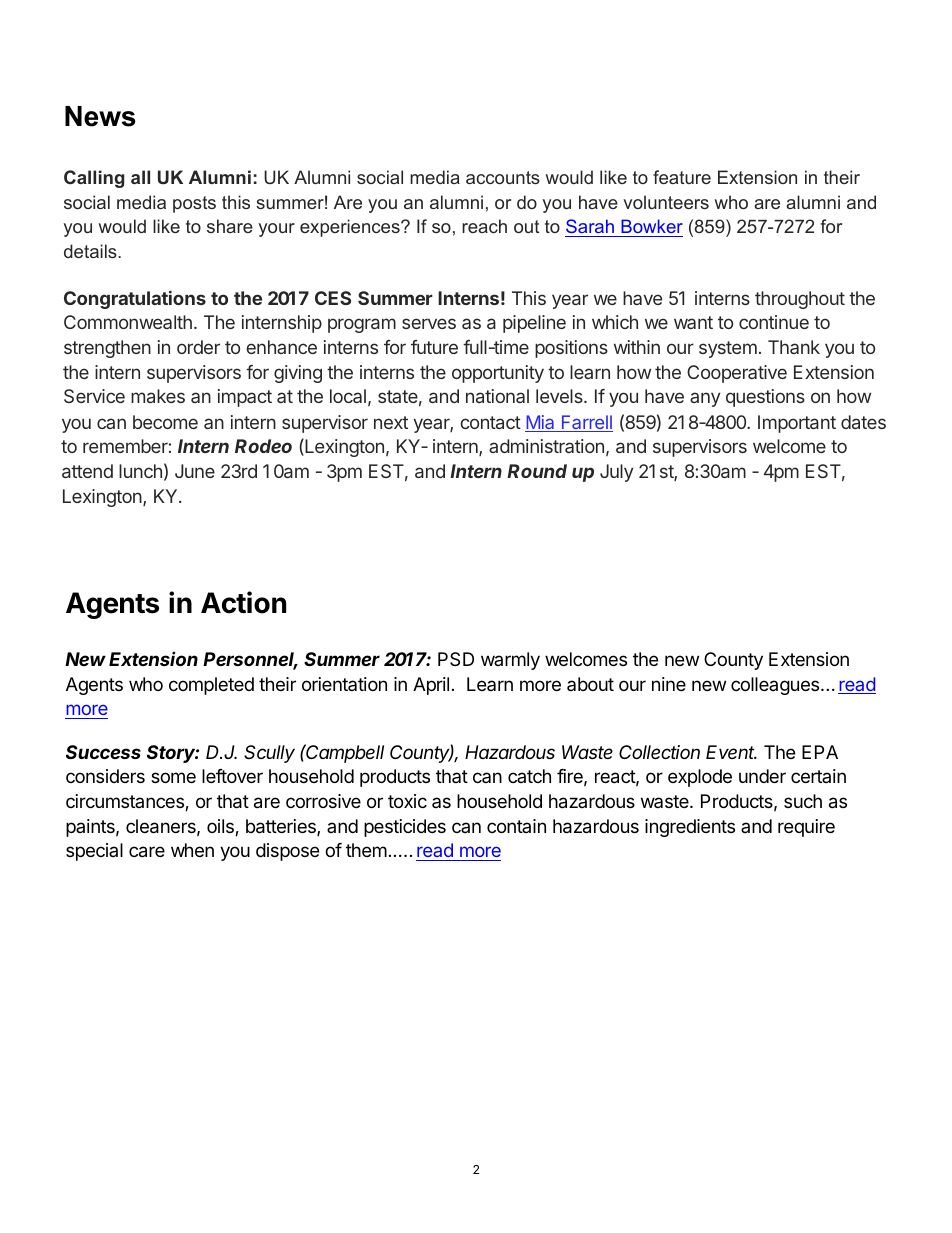 The width and height of the document is (952, 1233). What do you see at coordinates (503, 177) in the document?
I see `accounts` at bounding box center [503, 177].
